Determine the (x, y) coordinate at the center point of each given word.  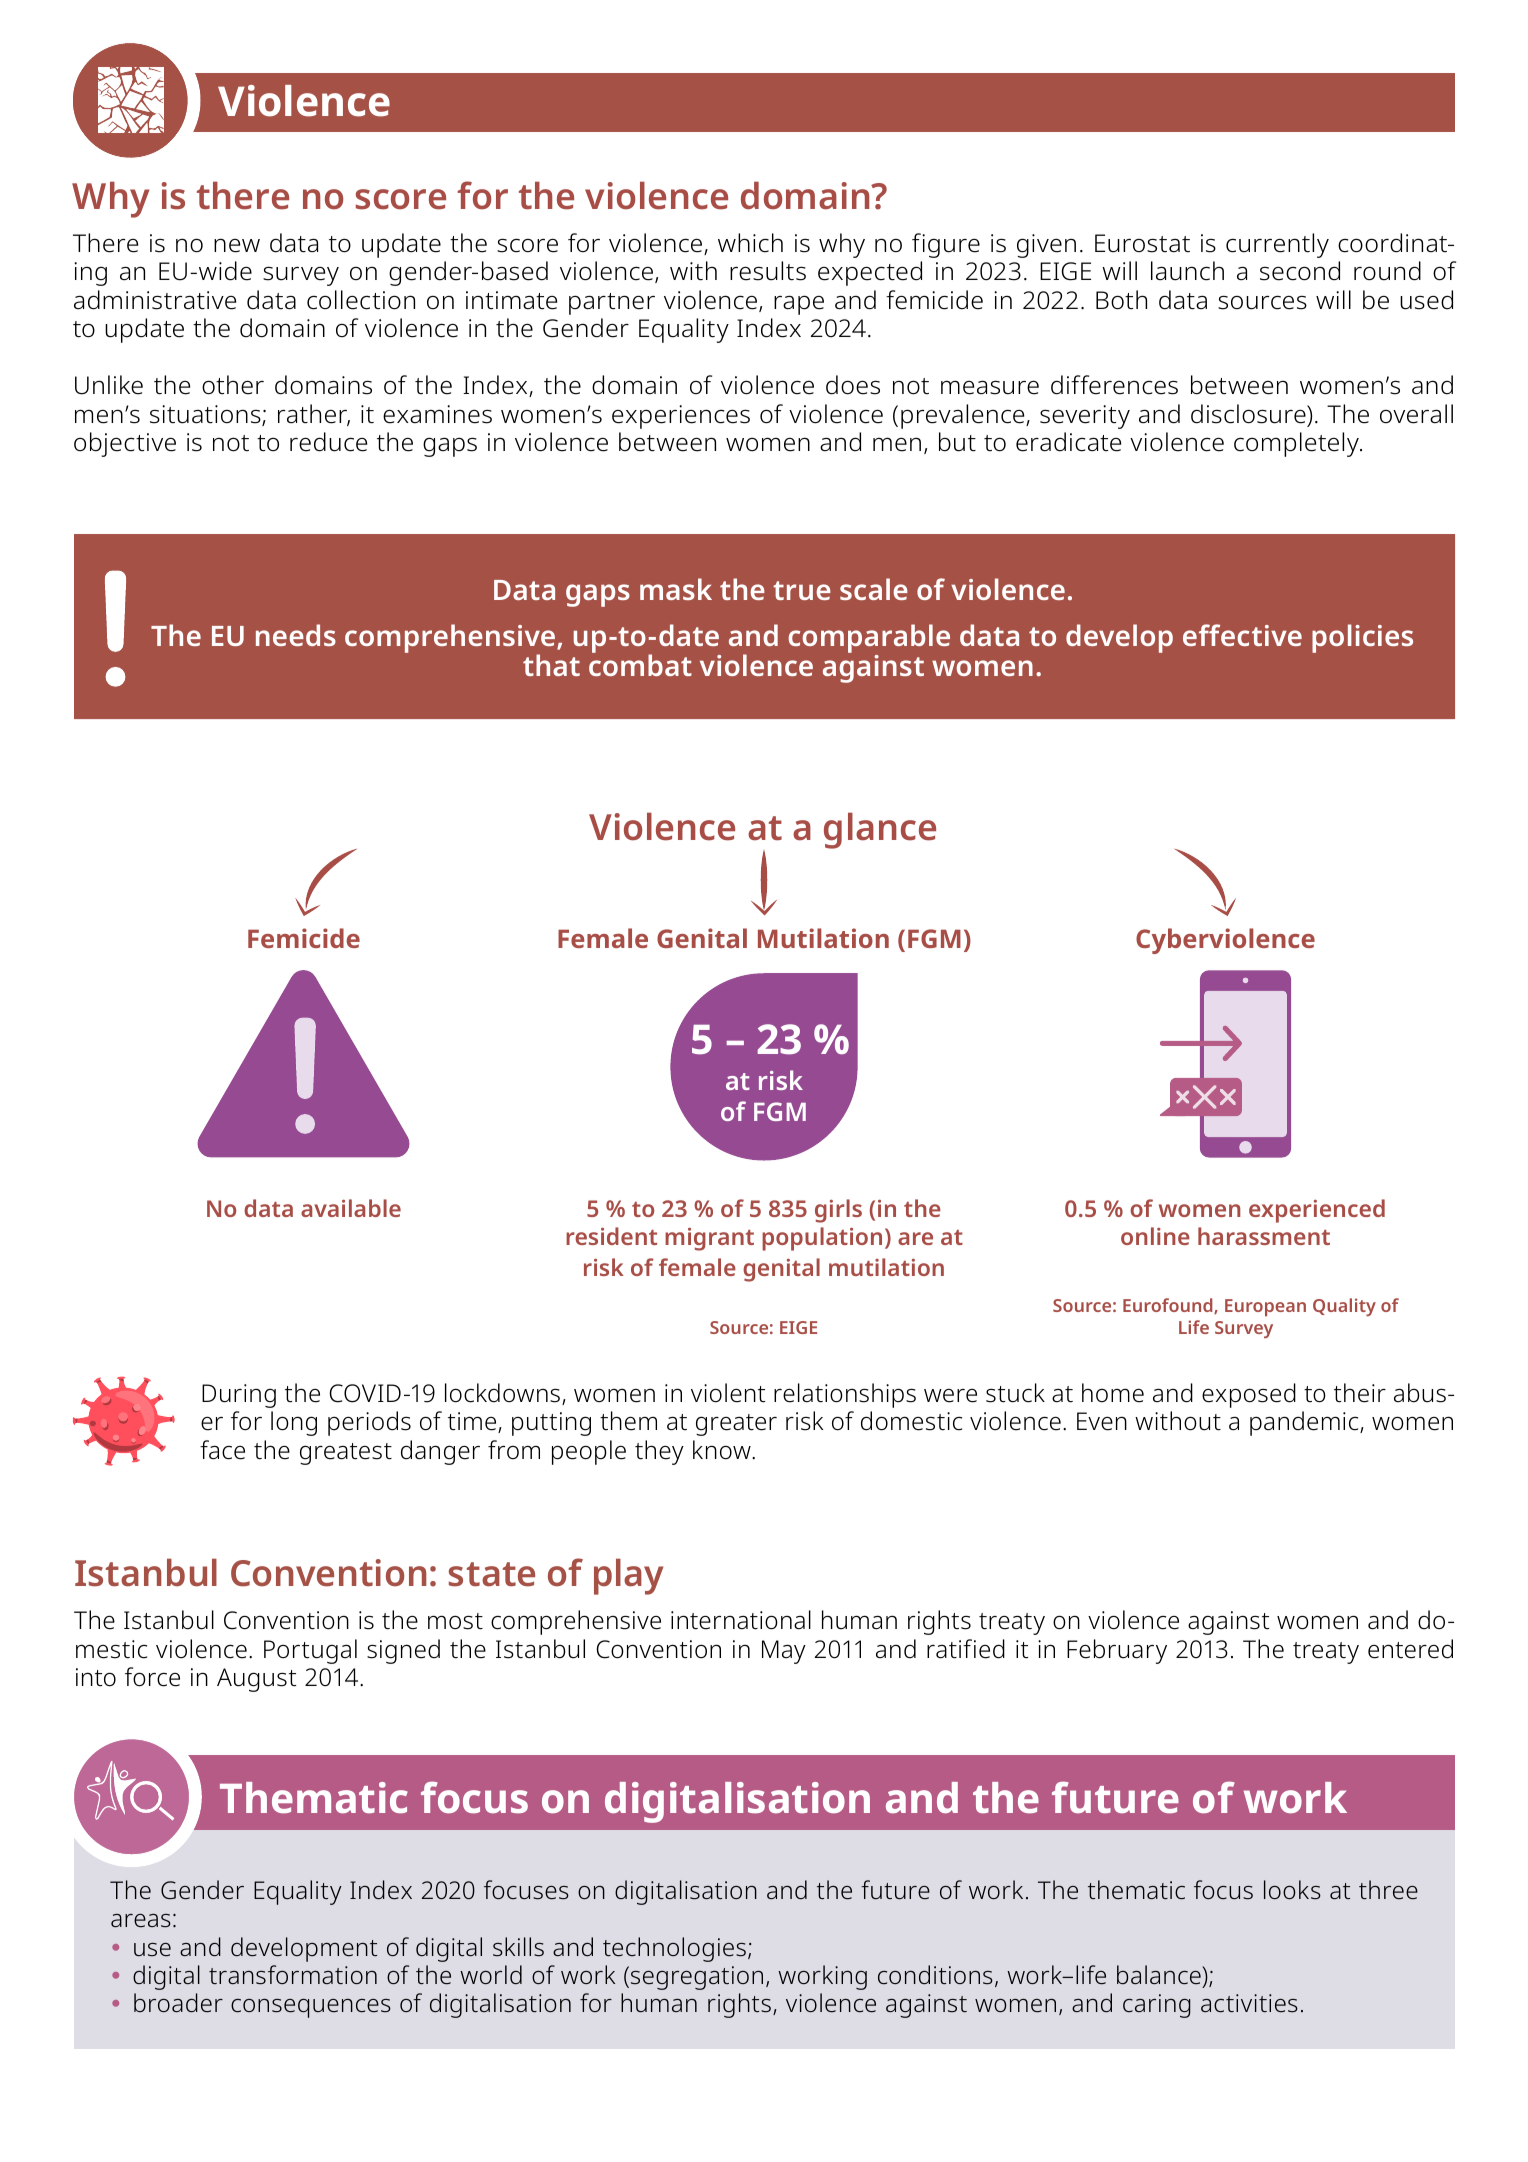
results (768, 271)
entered (1410, 1649)
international (741, 1620)
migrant (709, 1239)
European (1265, 1307)
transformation (293, 1975)
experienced (1317, 1211)
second (1300, 271)
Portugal (310, 1651)
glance (880, 830)
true (802, 590)
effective (1242, 635)
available (351, 1208)
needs (296, 635)
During (239, 1396)
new (237, 245)
